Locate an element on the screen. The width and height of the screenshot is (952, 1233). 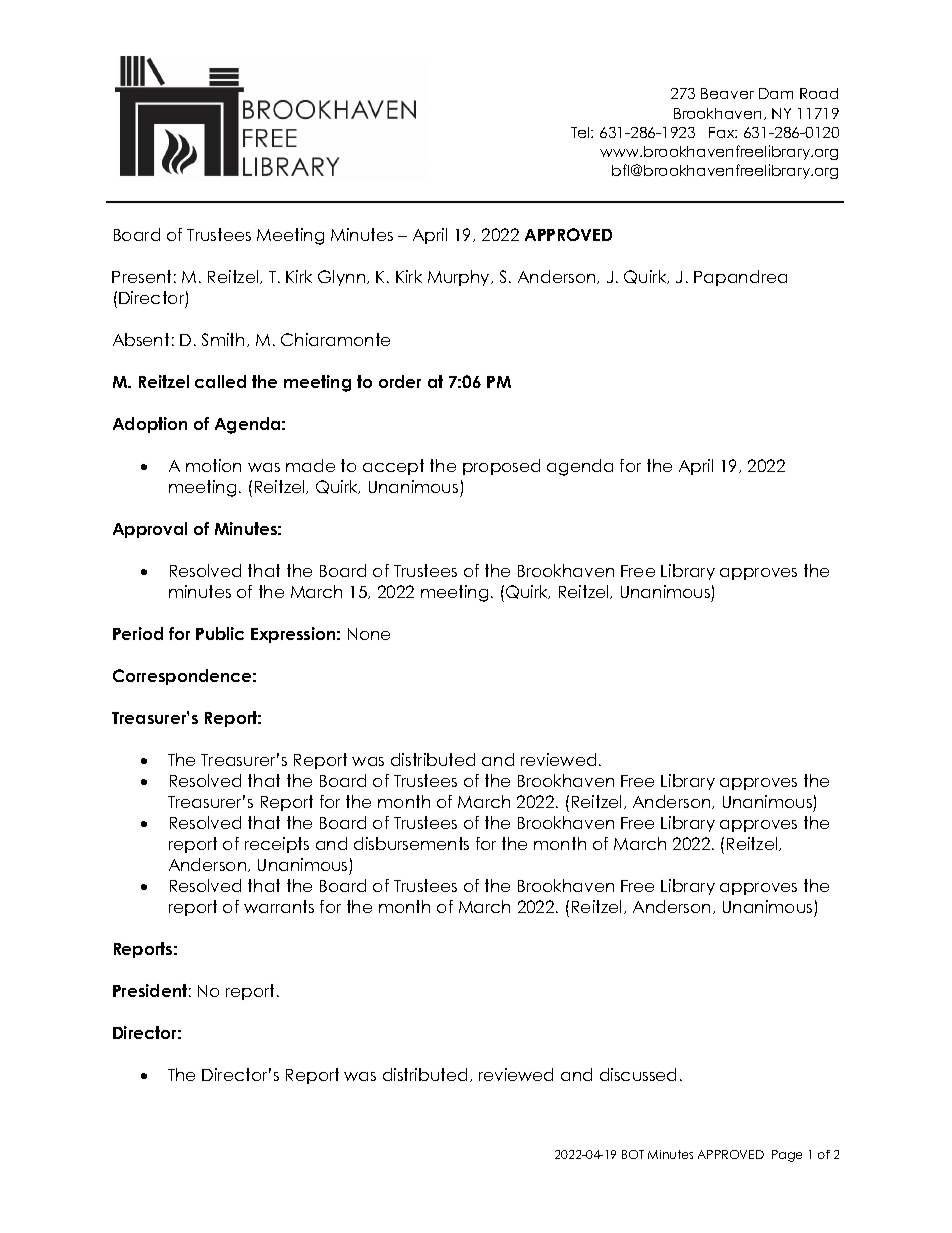
accept is located at coordinates (393, 467).
